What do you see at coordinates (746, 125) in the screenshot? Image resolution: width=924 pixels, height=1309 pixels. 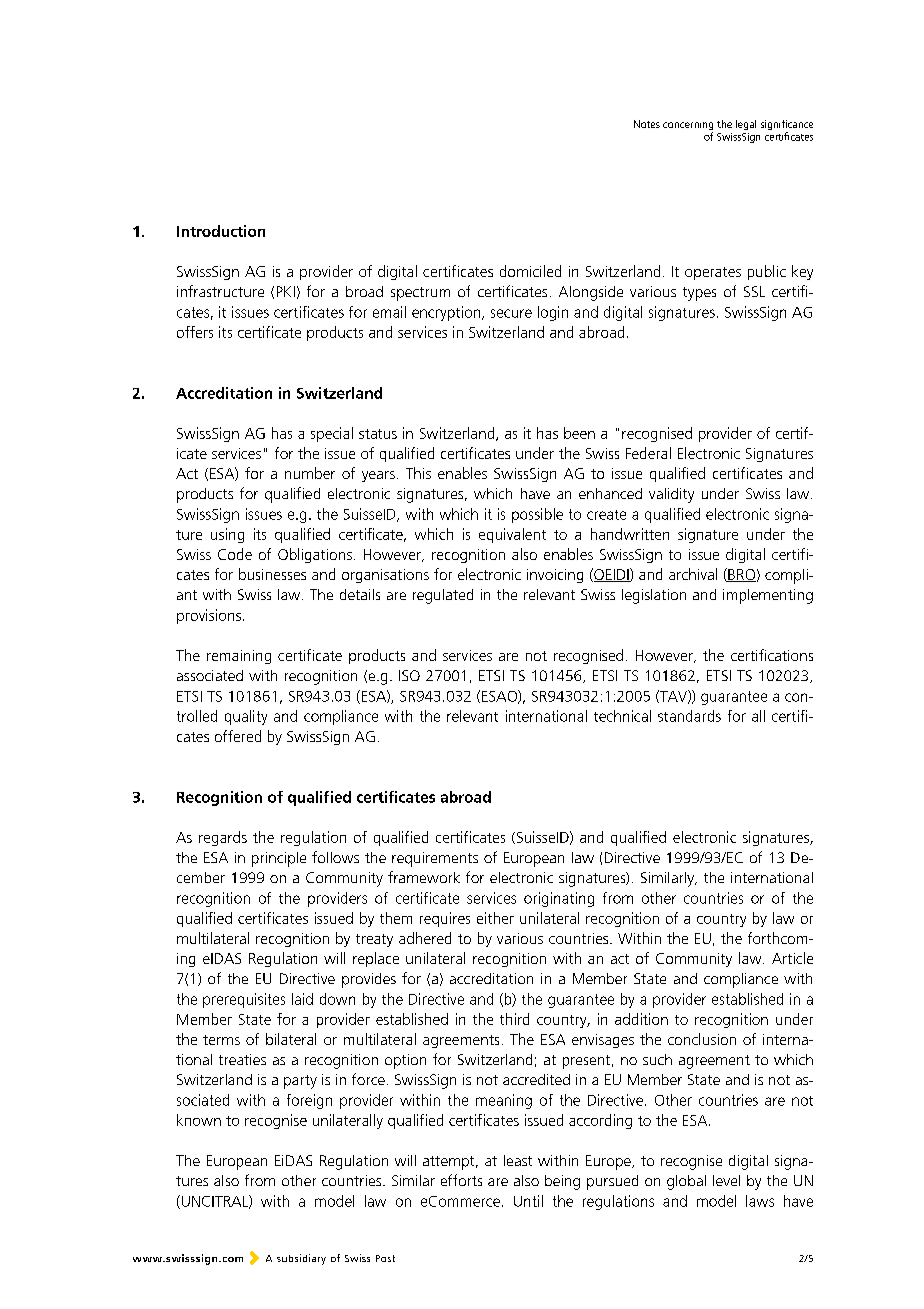 I see `legal` at bounding box center [746, 125].
